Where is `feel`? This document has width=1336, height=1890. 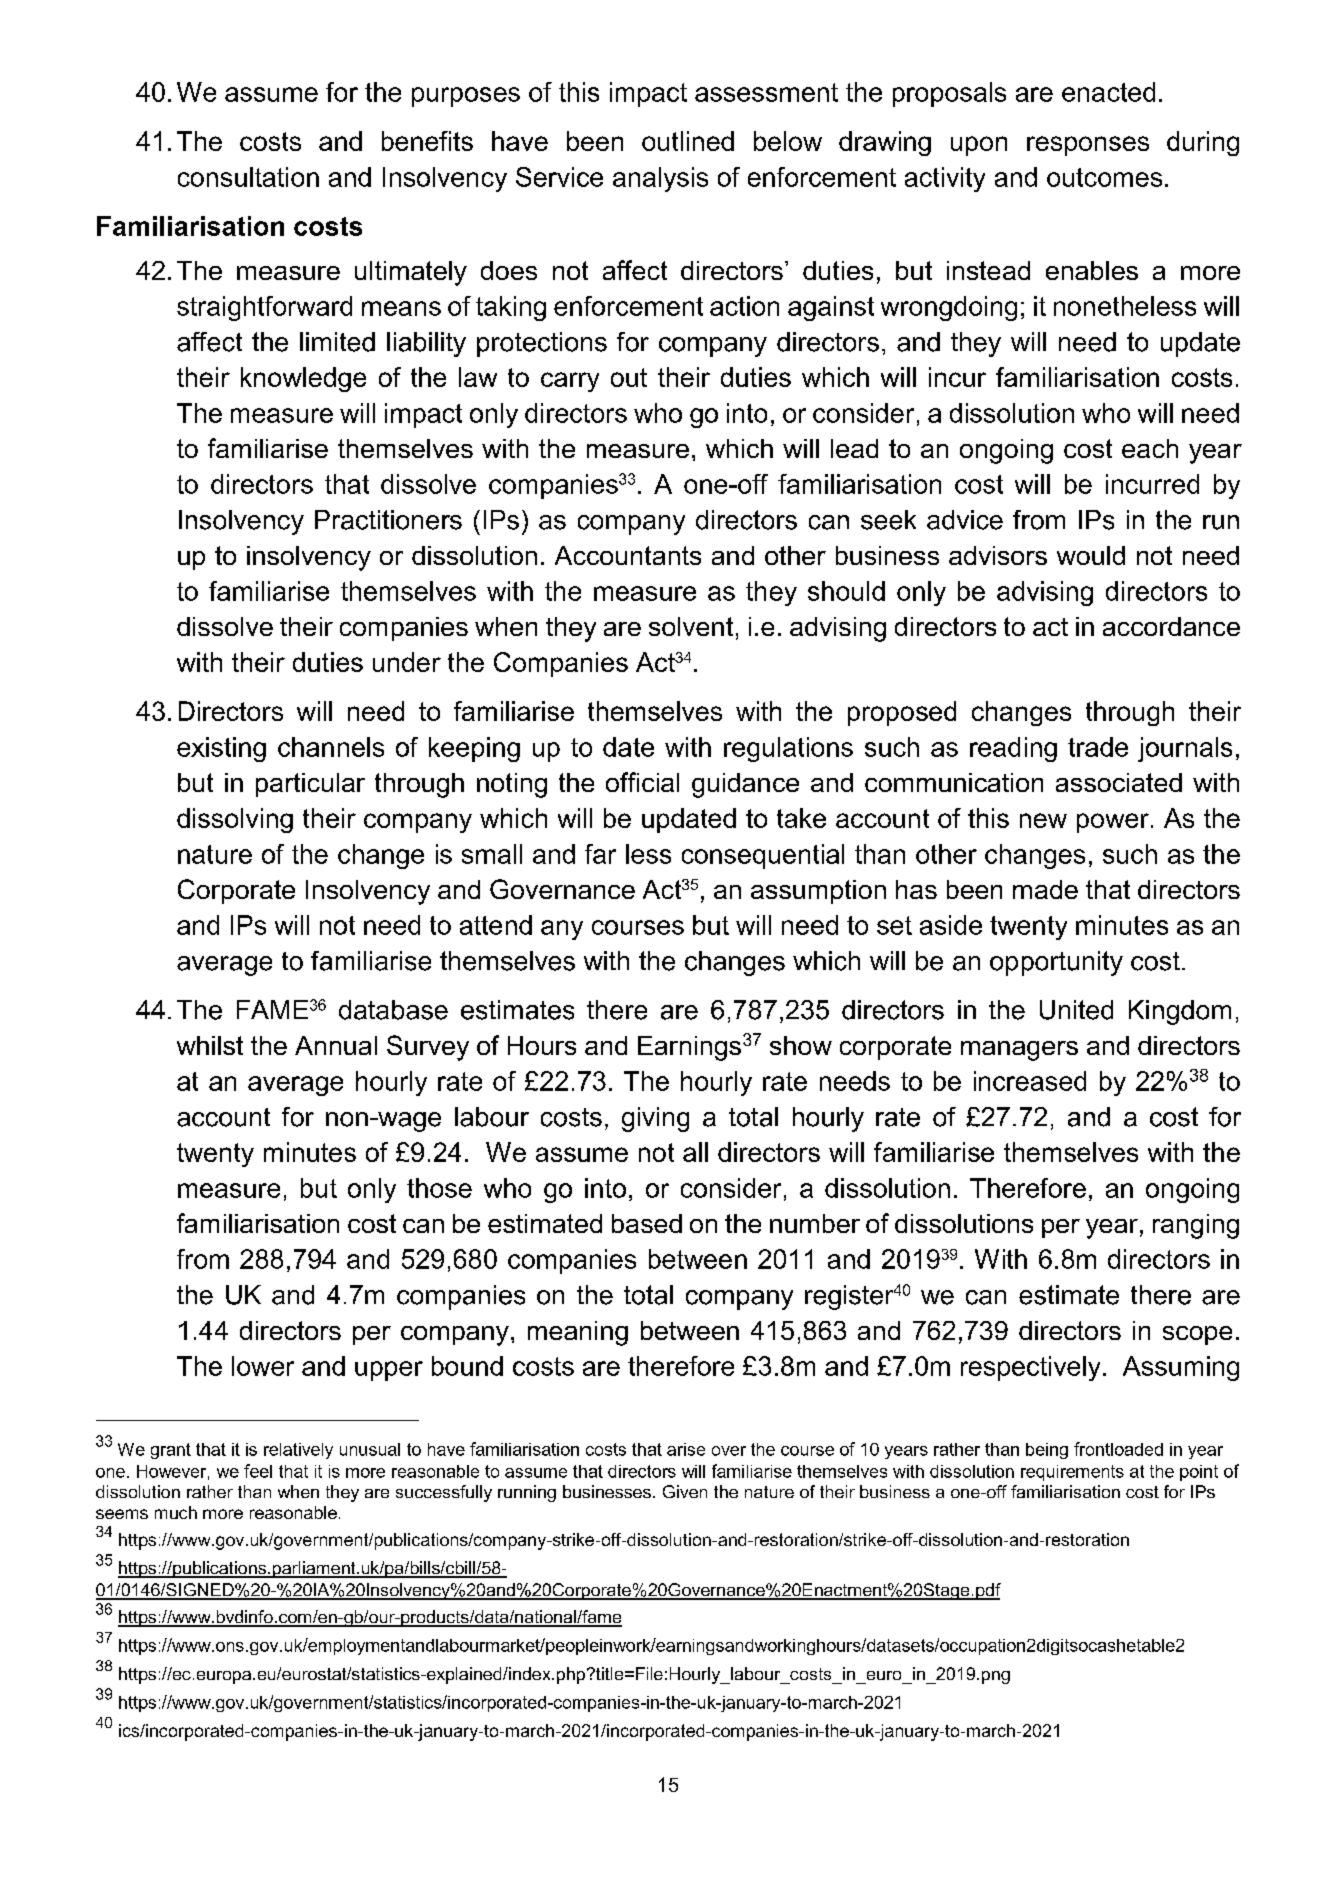 feel is located at coordinates (258, 1471).
